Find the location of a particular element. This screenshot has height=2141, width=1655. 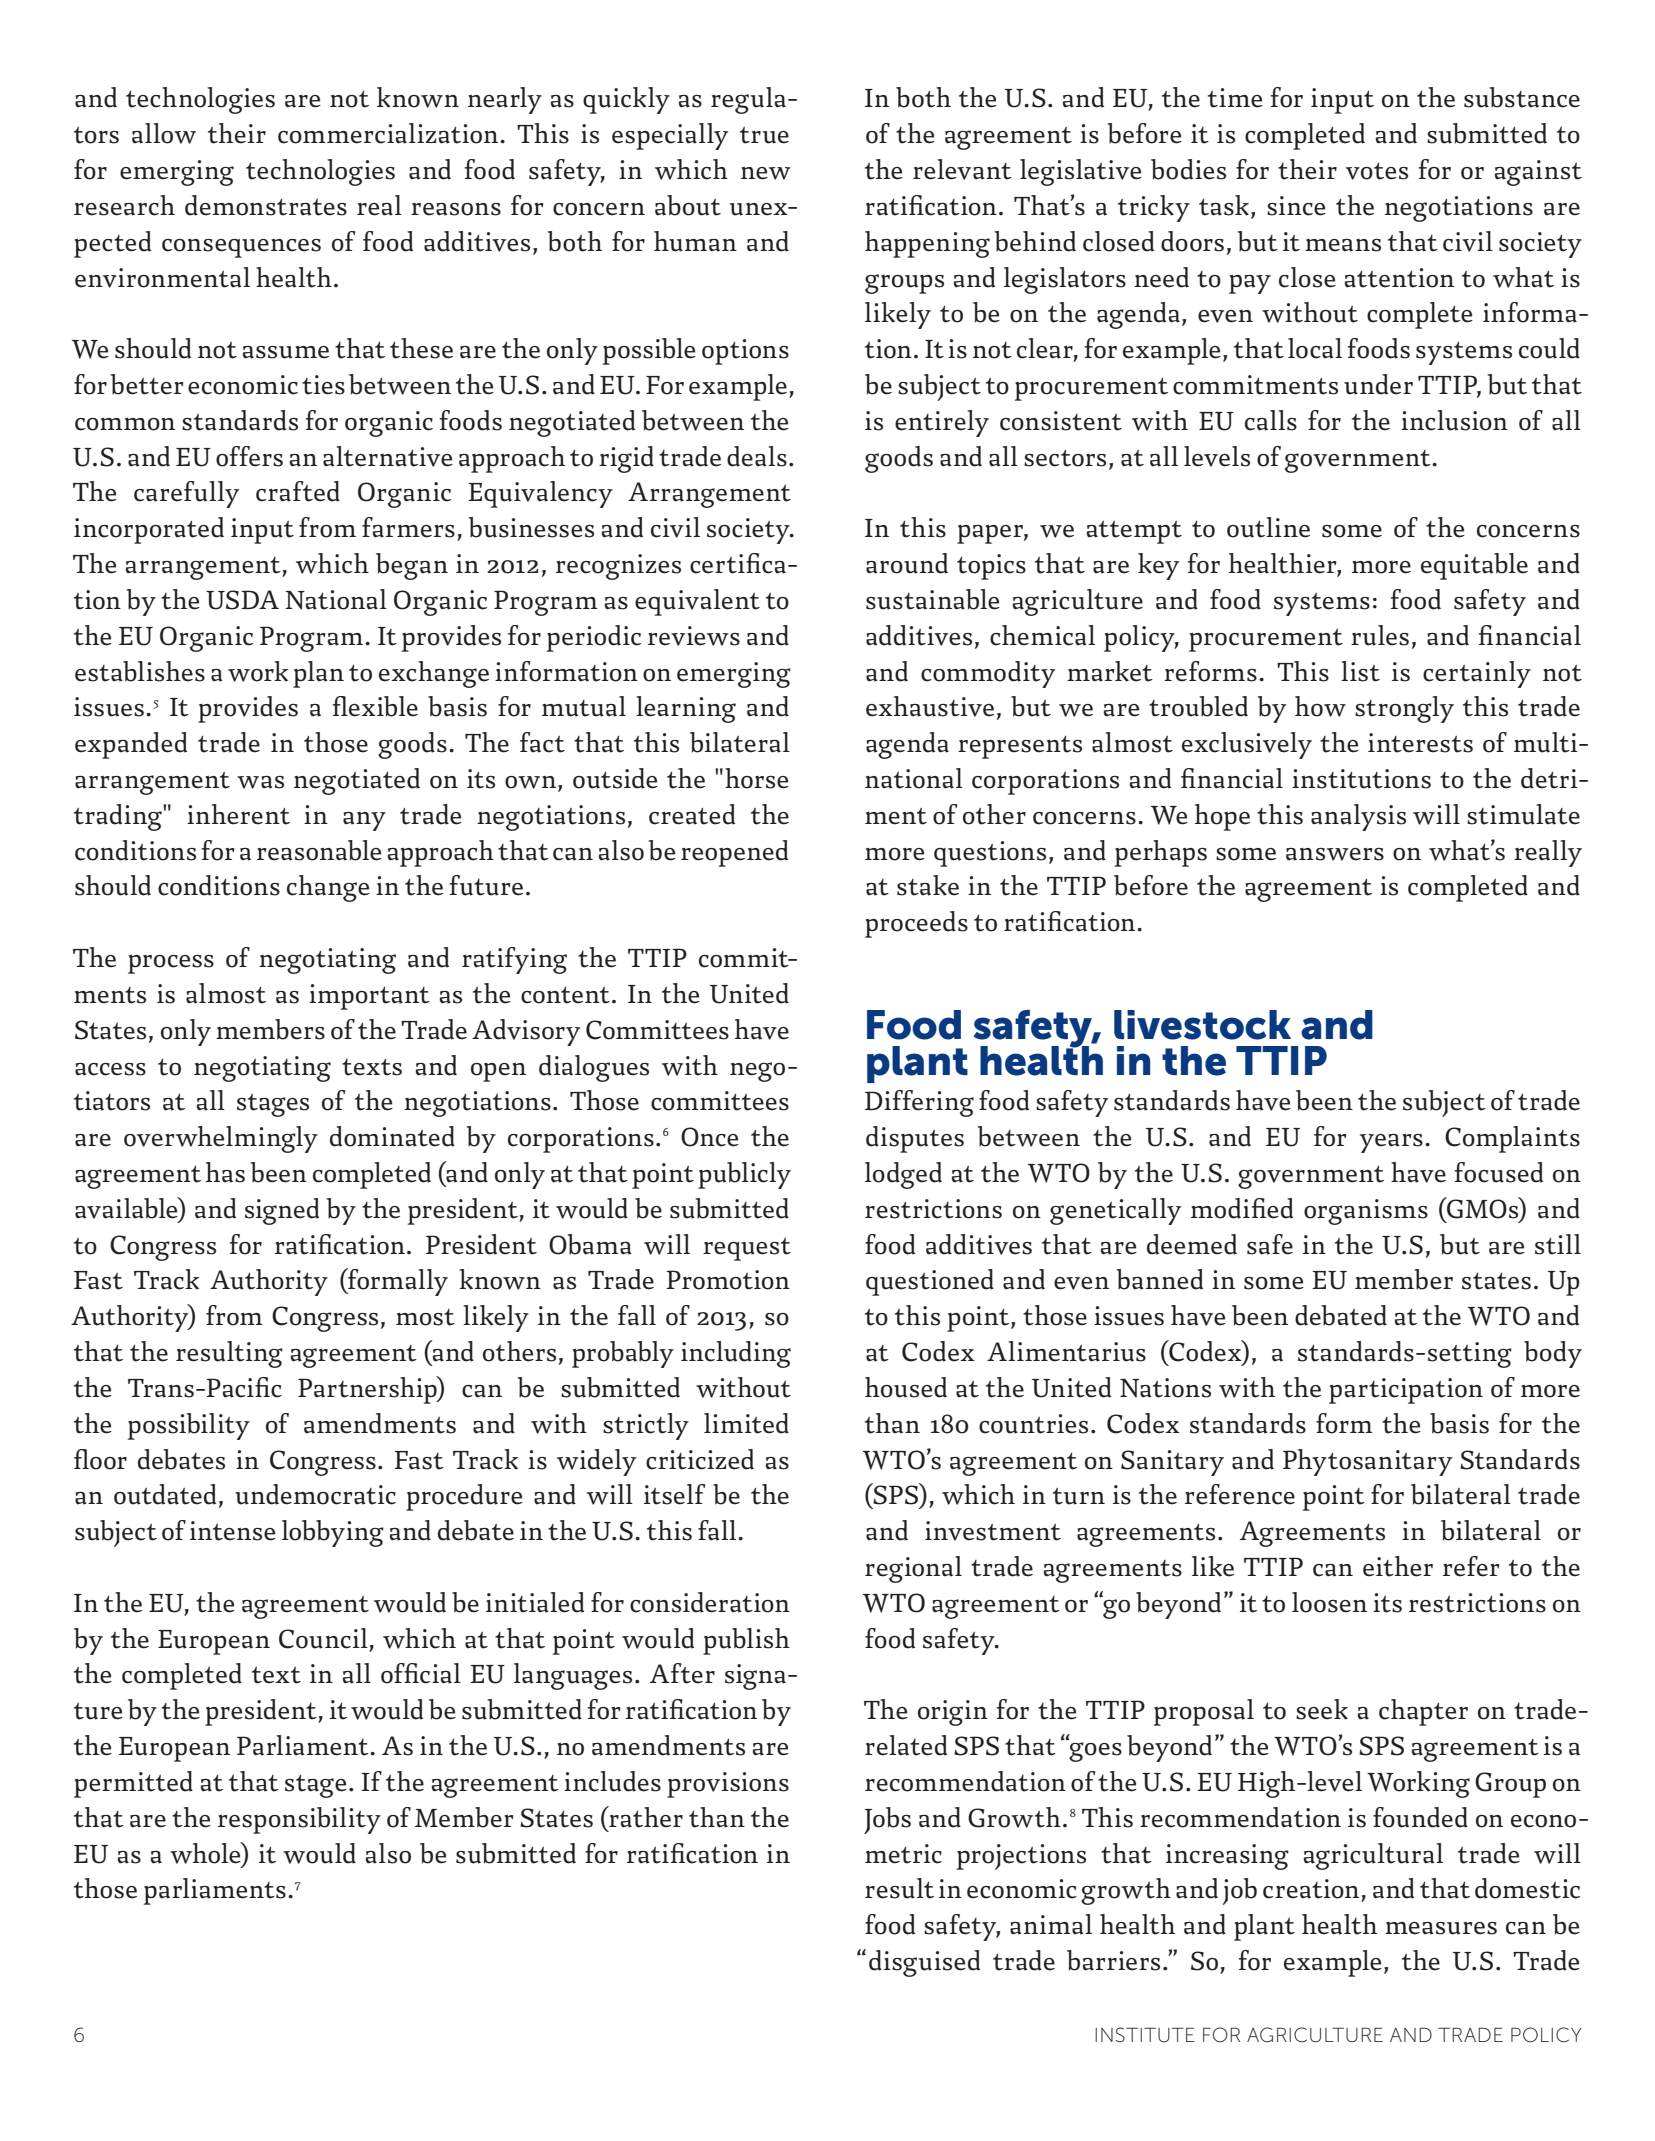

demonstrates is located at coordinates (266, 205).
